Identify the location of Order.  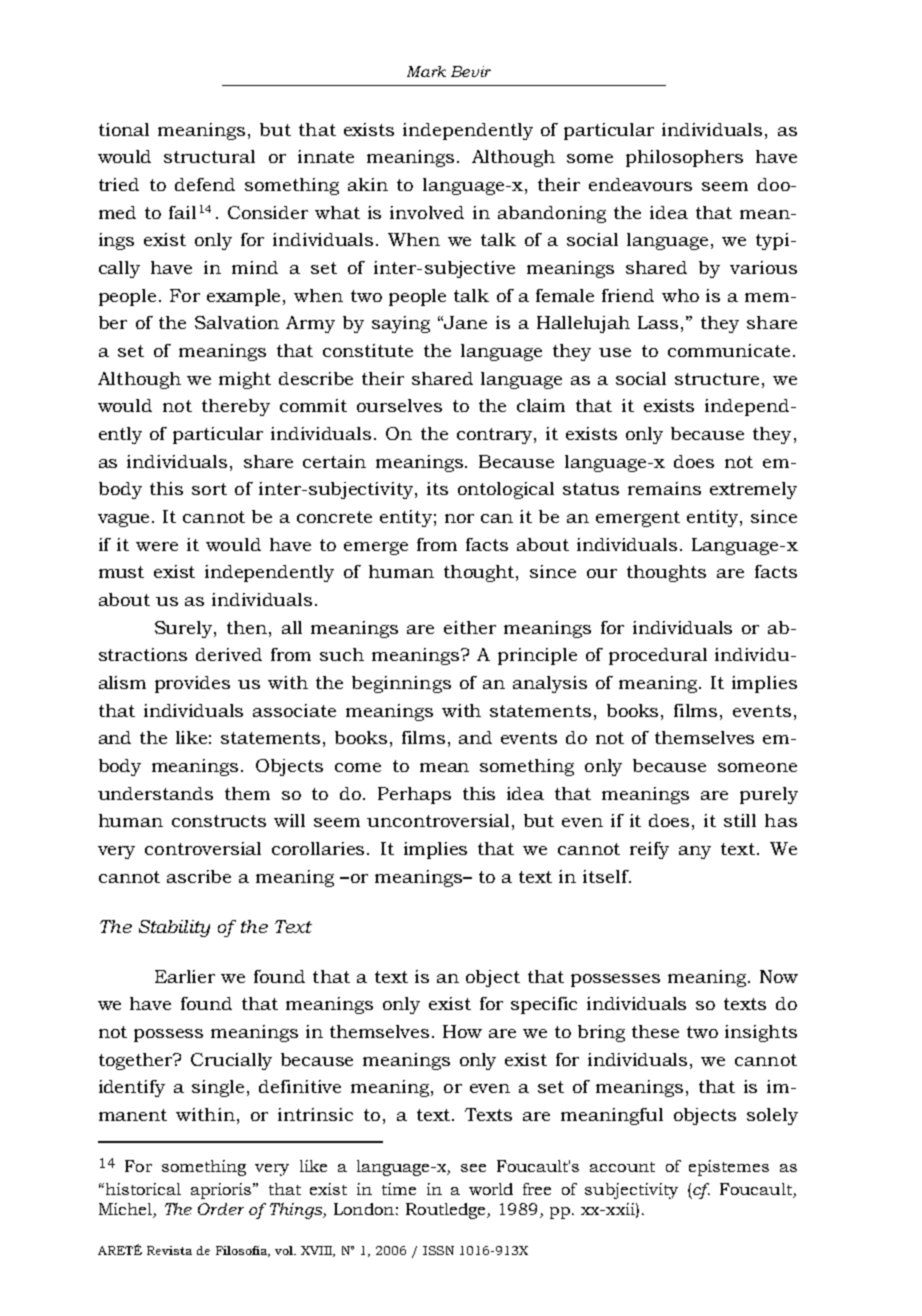
(221, 1209).
